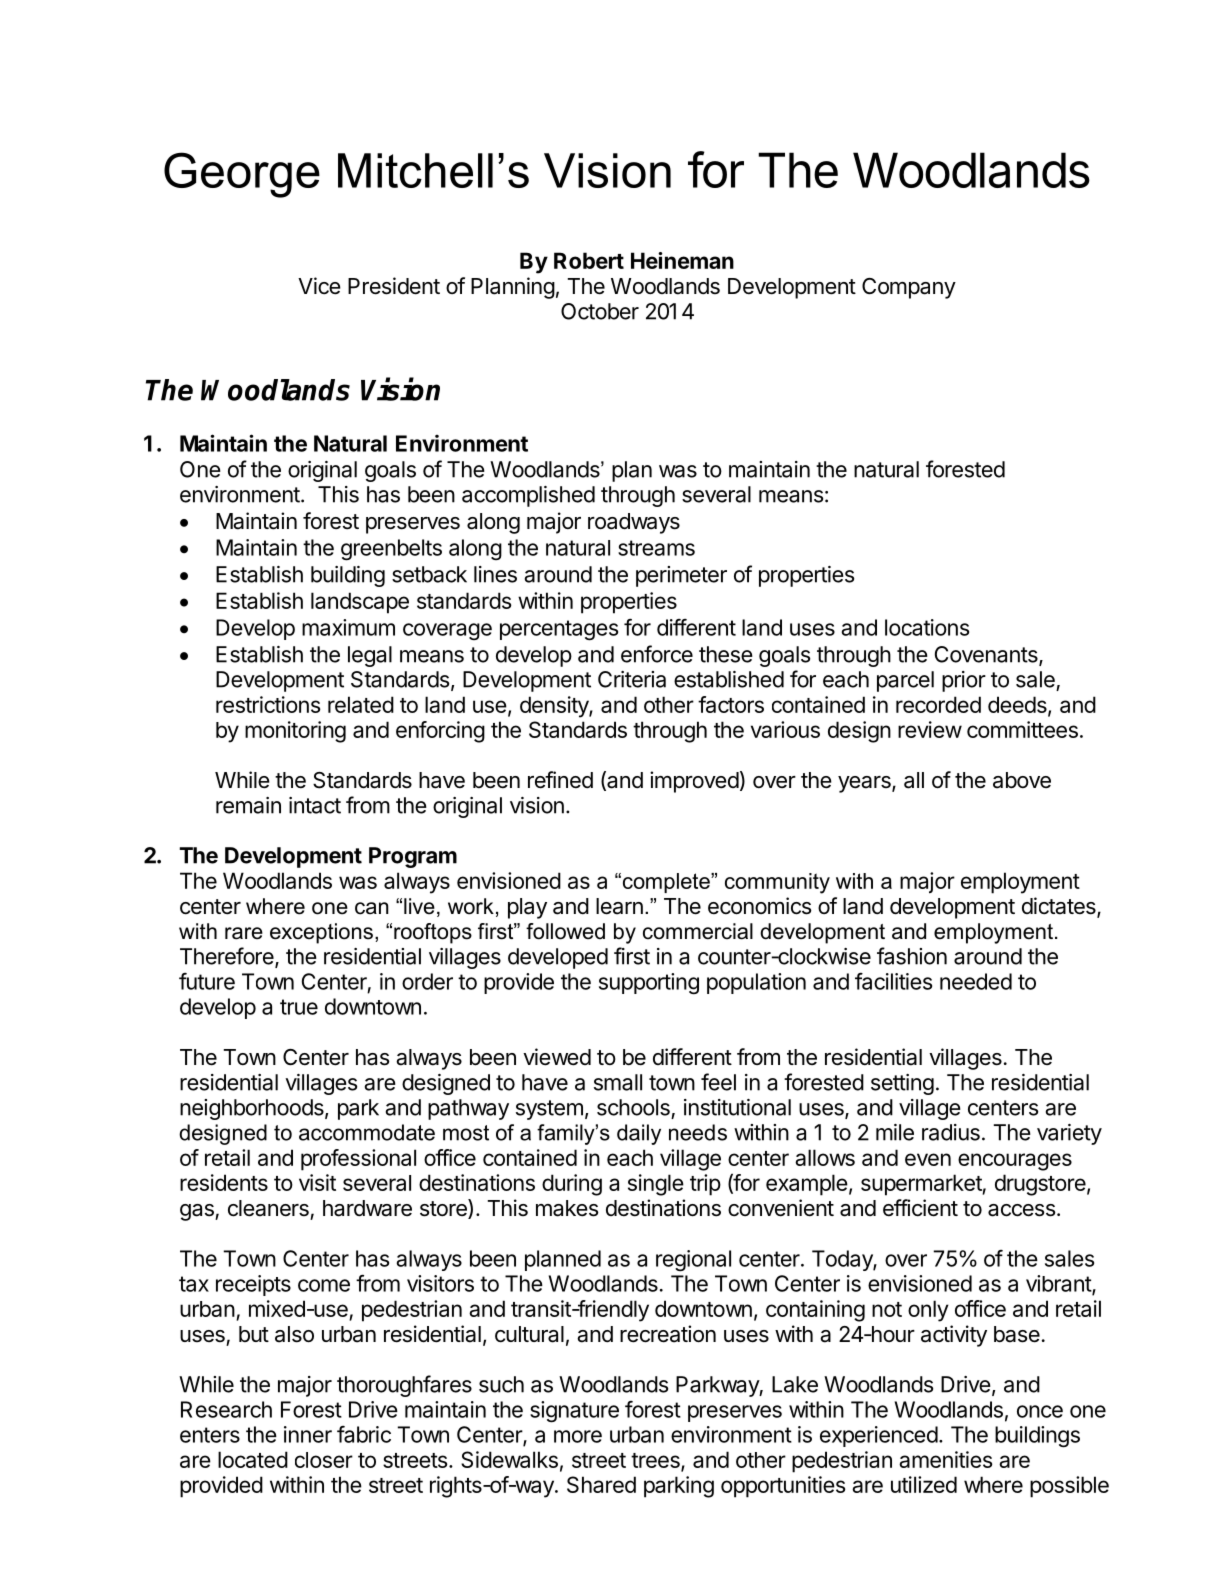 The height and width of the screenshot is (1576, 1217). I want to click on enforce, so click(657, 654).
